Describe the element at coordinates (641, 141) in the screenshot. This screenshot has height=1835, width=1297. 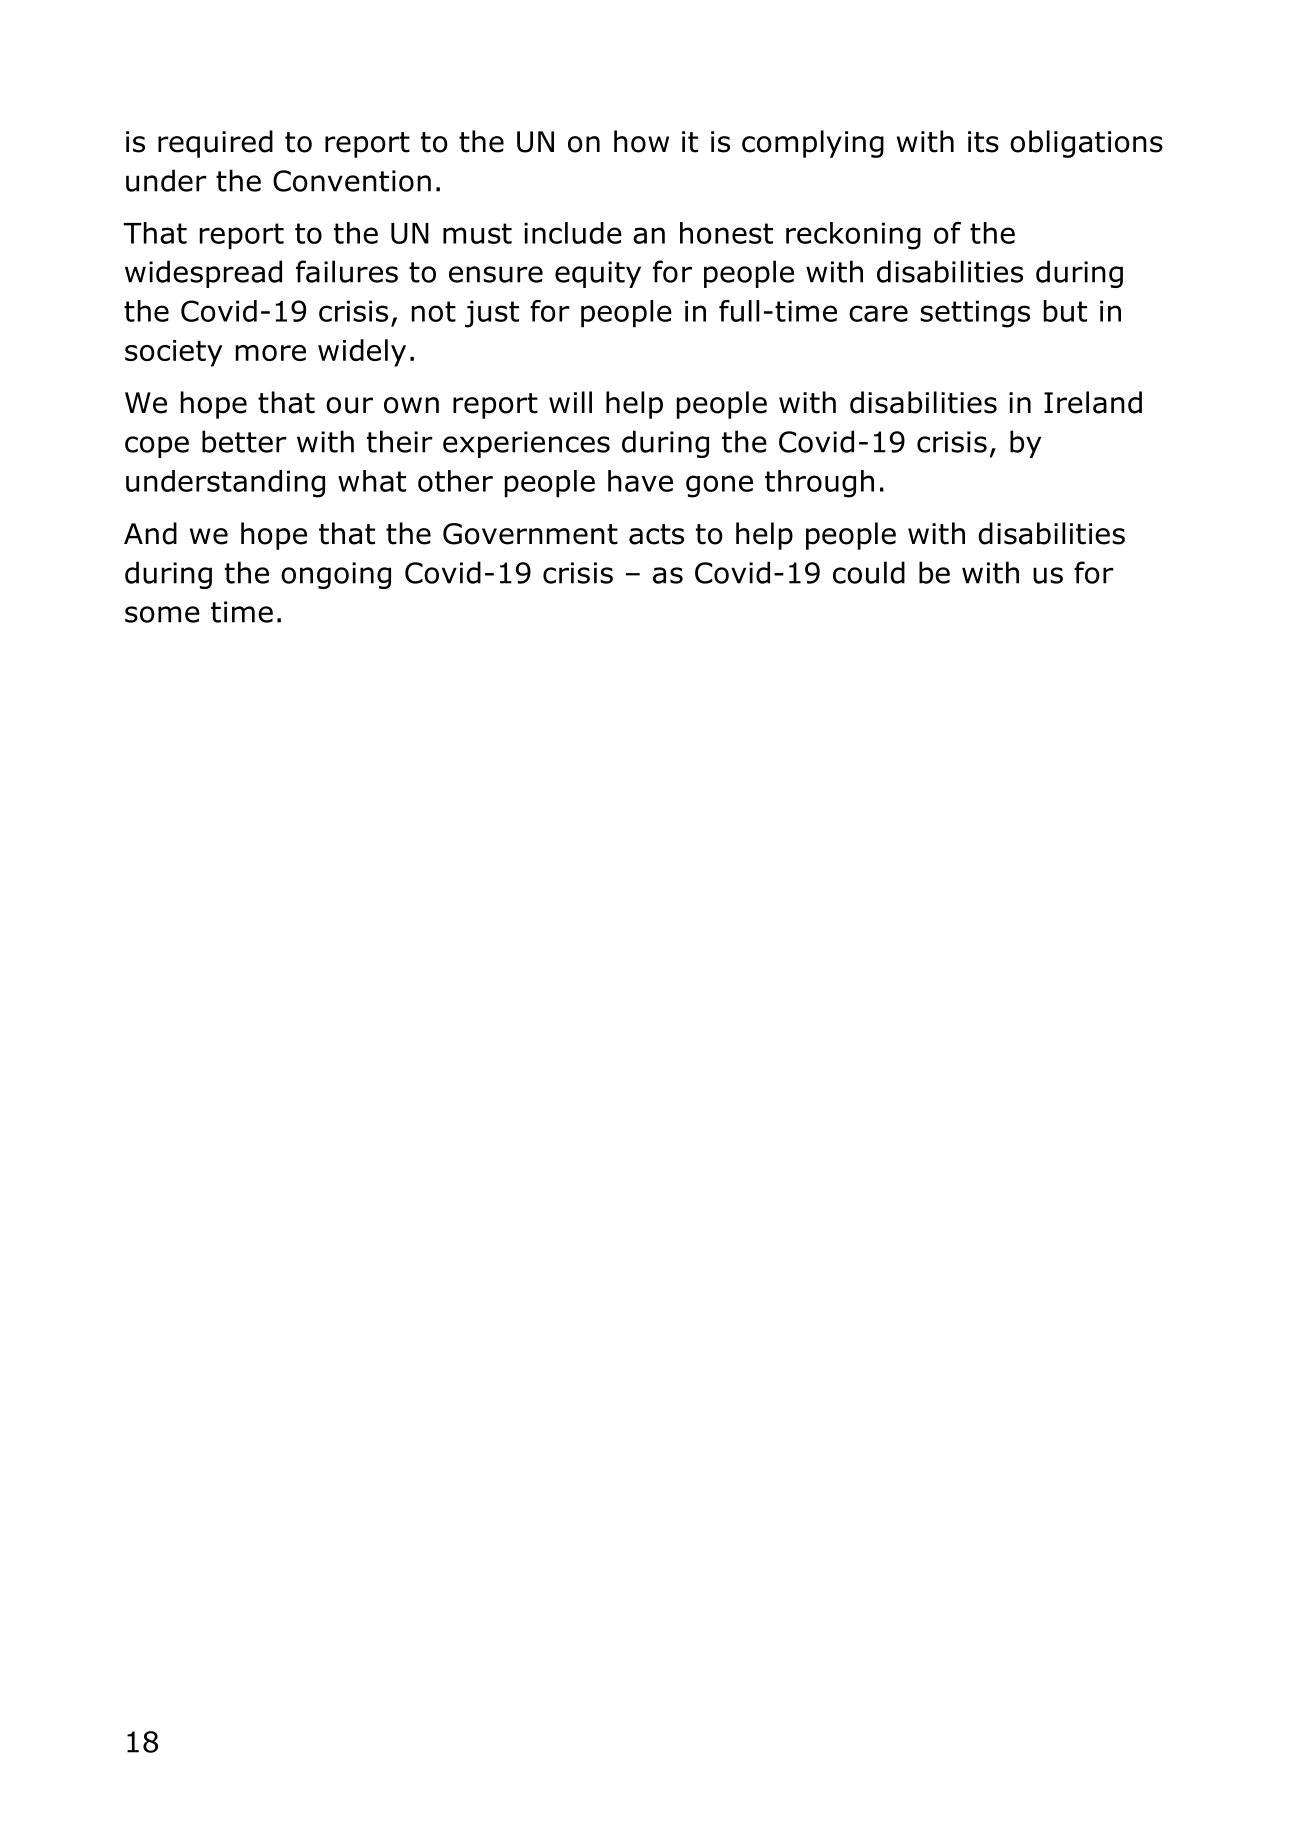
I see `how` at that location.
